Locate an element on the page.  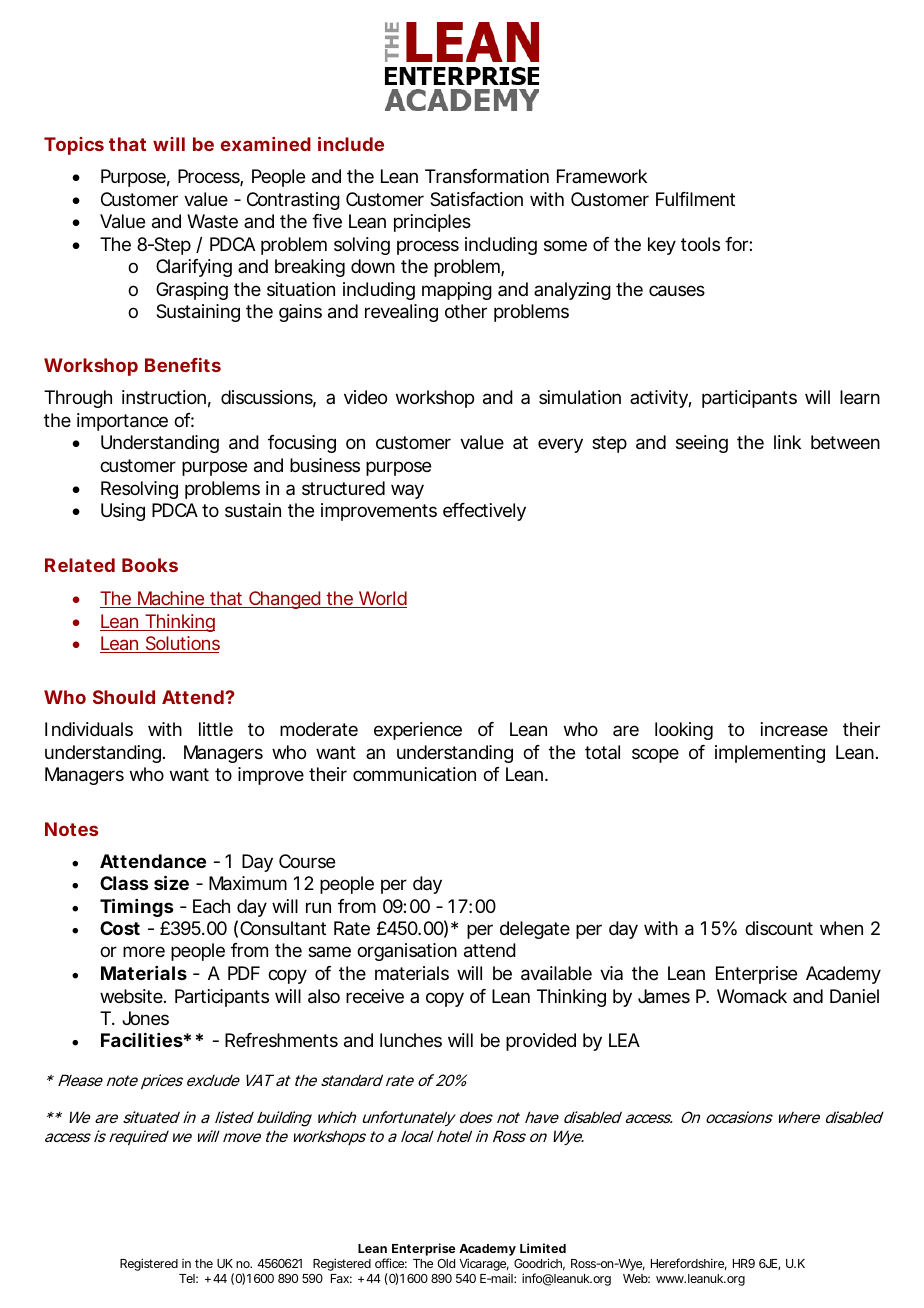
Womack is located at coordinates (752, 996).
